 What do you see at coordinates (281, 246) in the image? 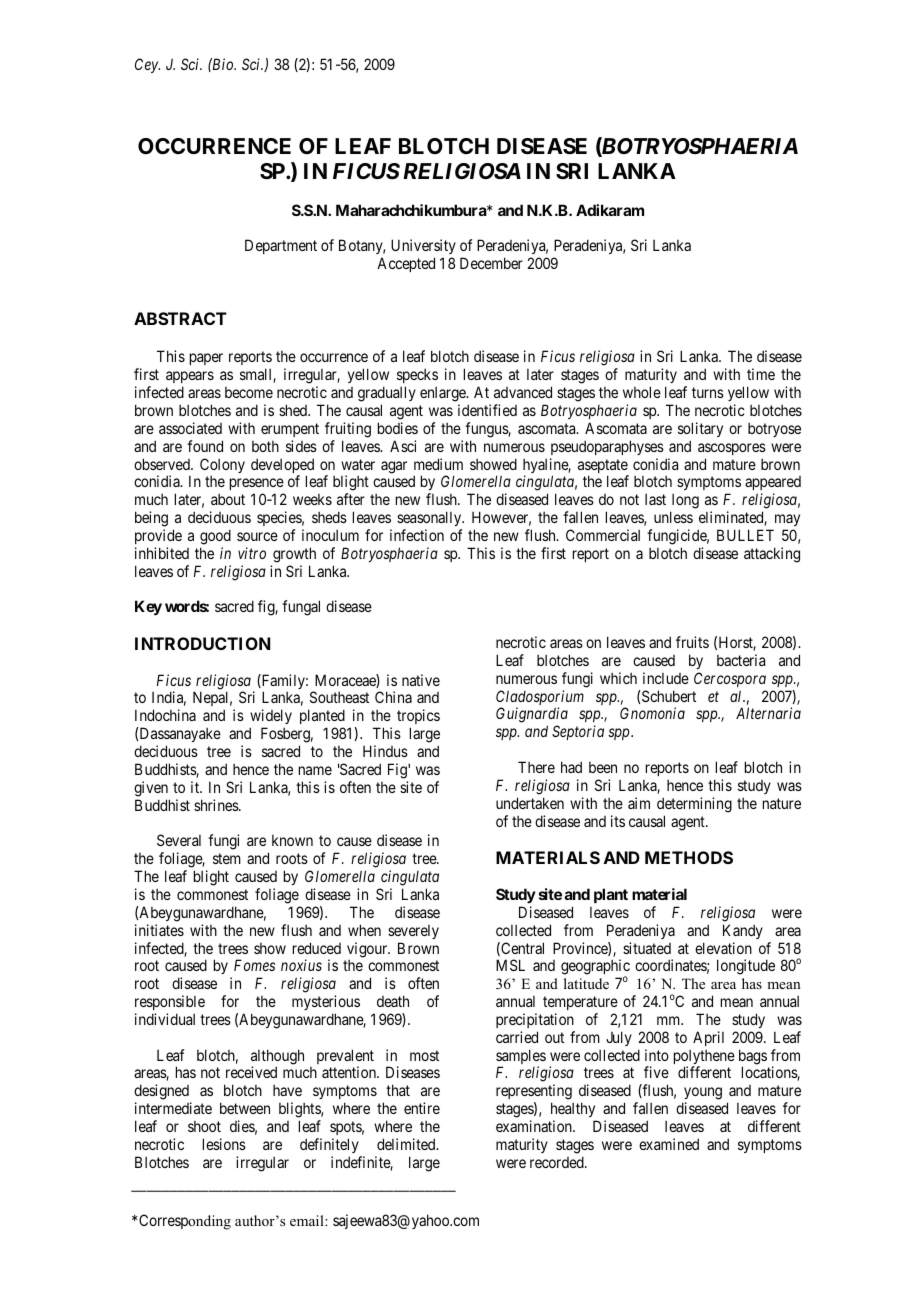
I see `Department` at bounding box center [281, 246].
